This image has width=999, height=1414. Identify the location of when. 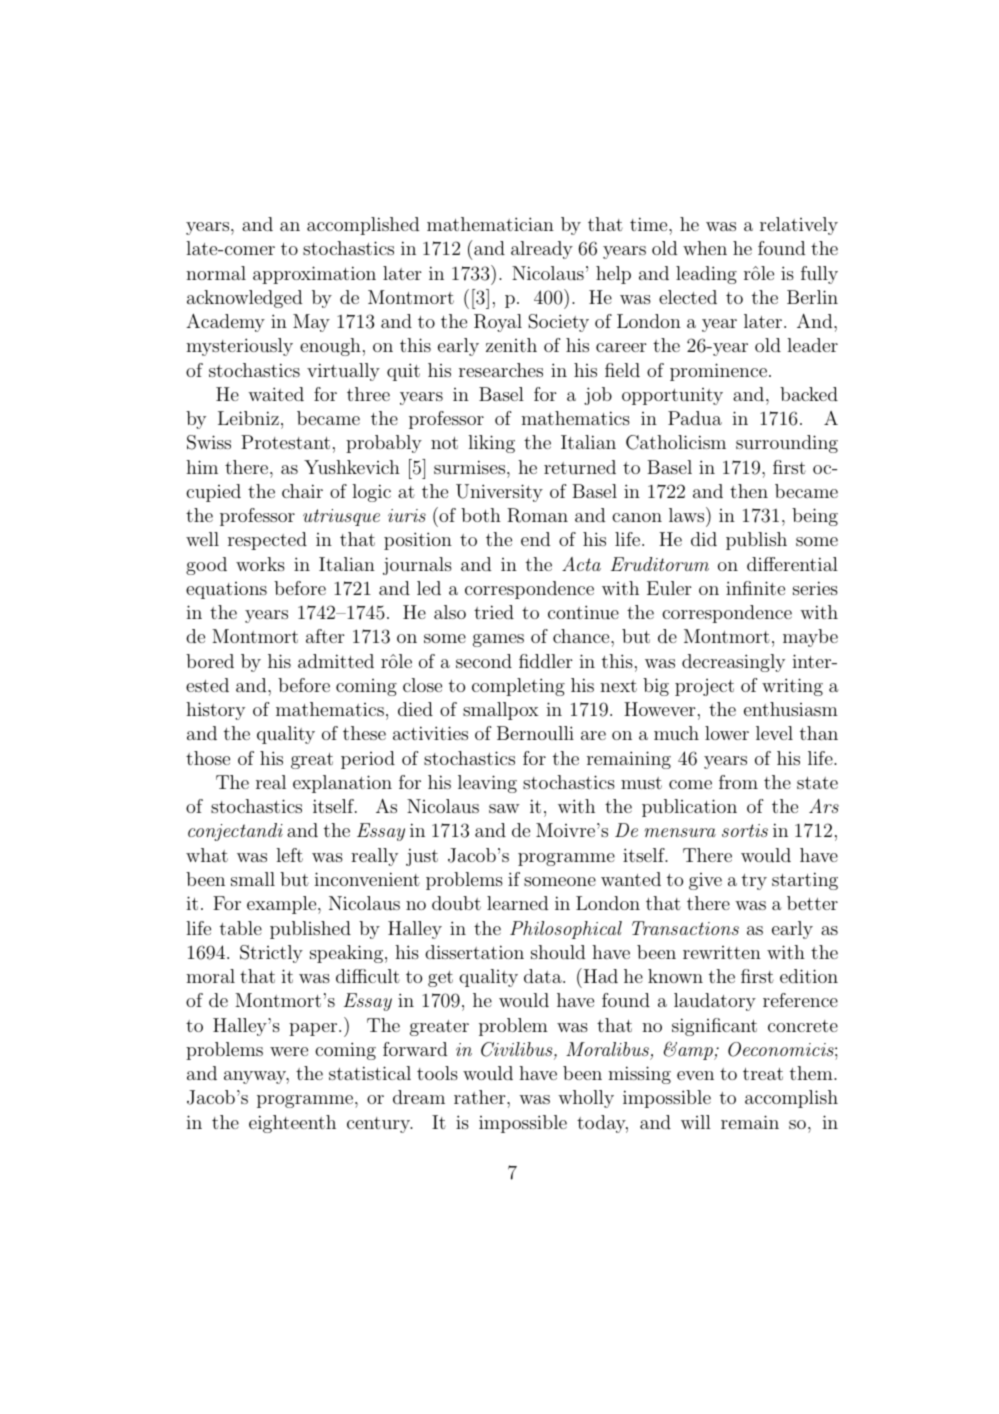
(705, 248).
